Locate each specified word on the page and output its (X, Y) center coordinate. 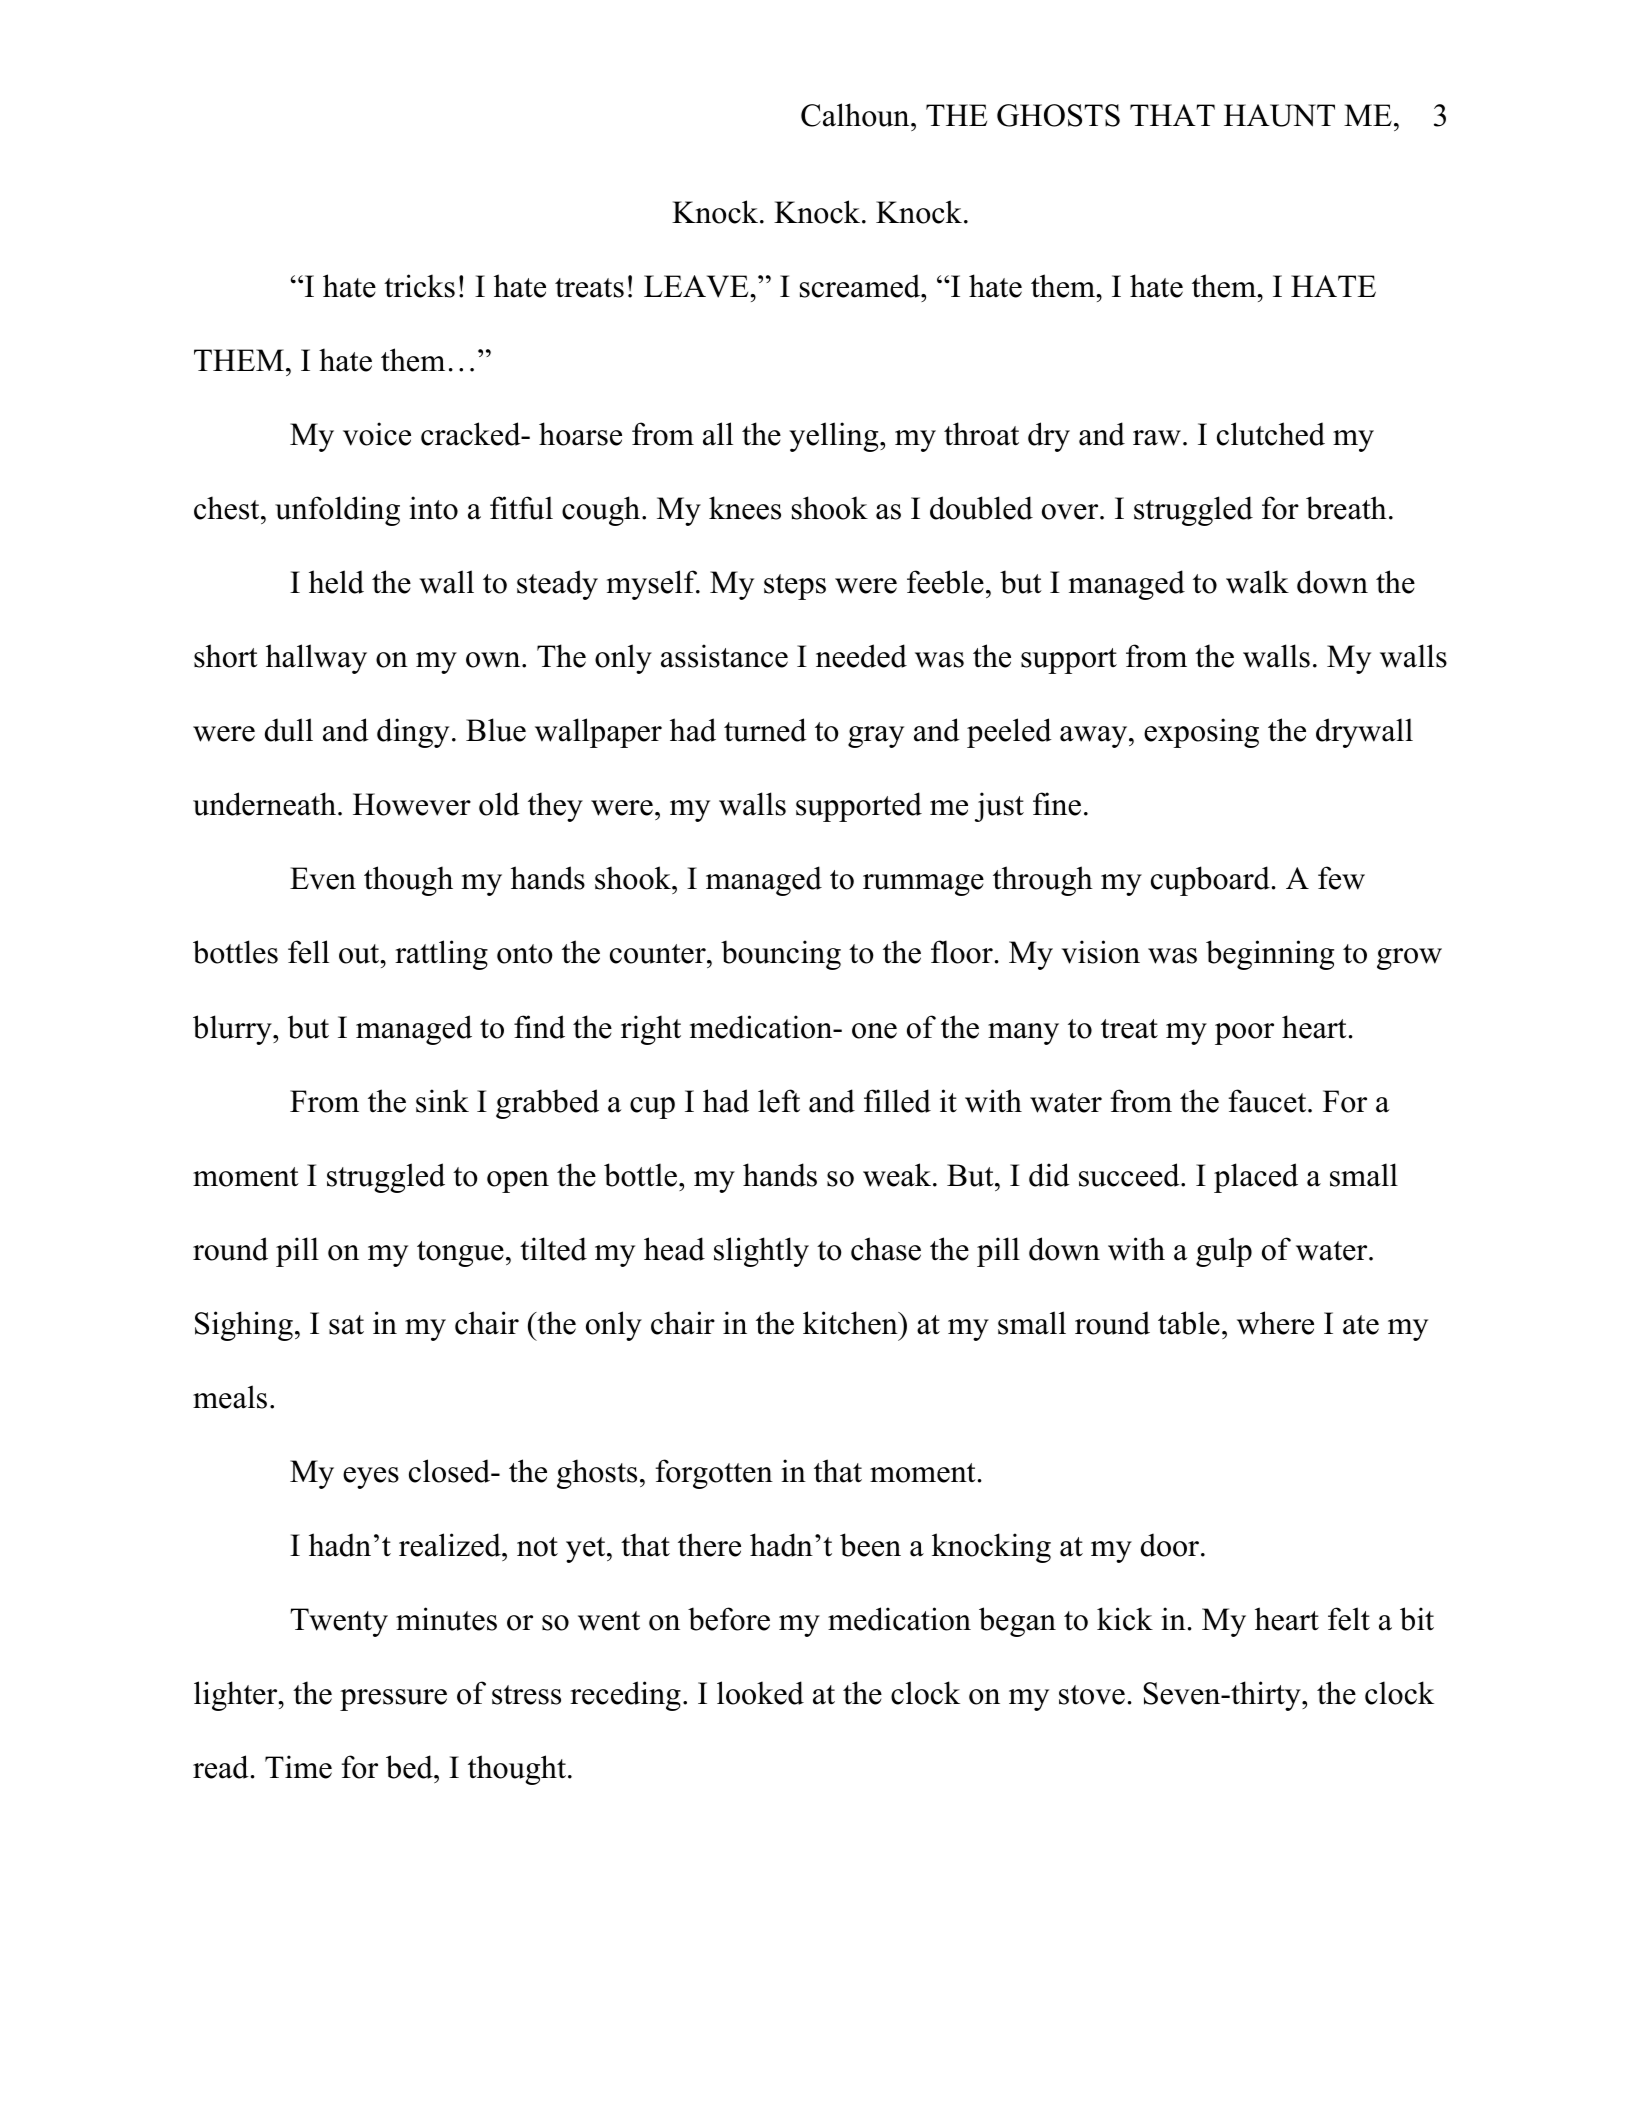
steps (795, 587)
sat (346, 1325)
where (1275, 1323)
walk (1257, 582)
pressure (393, 1700)
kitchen (851, 1323)
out (360, 954)
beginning (1270, 955)
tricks (419, 286)
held (336, 582)
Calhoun (856, 115)
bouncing (781, 955)
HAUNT (1279, 115)
